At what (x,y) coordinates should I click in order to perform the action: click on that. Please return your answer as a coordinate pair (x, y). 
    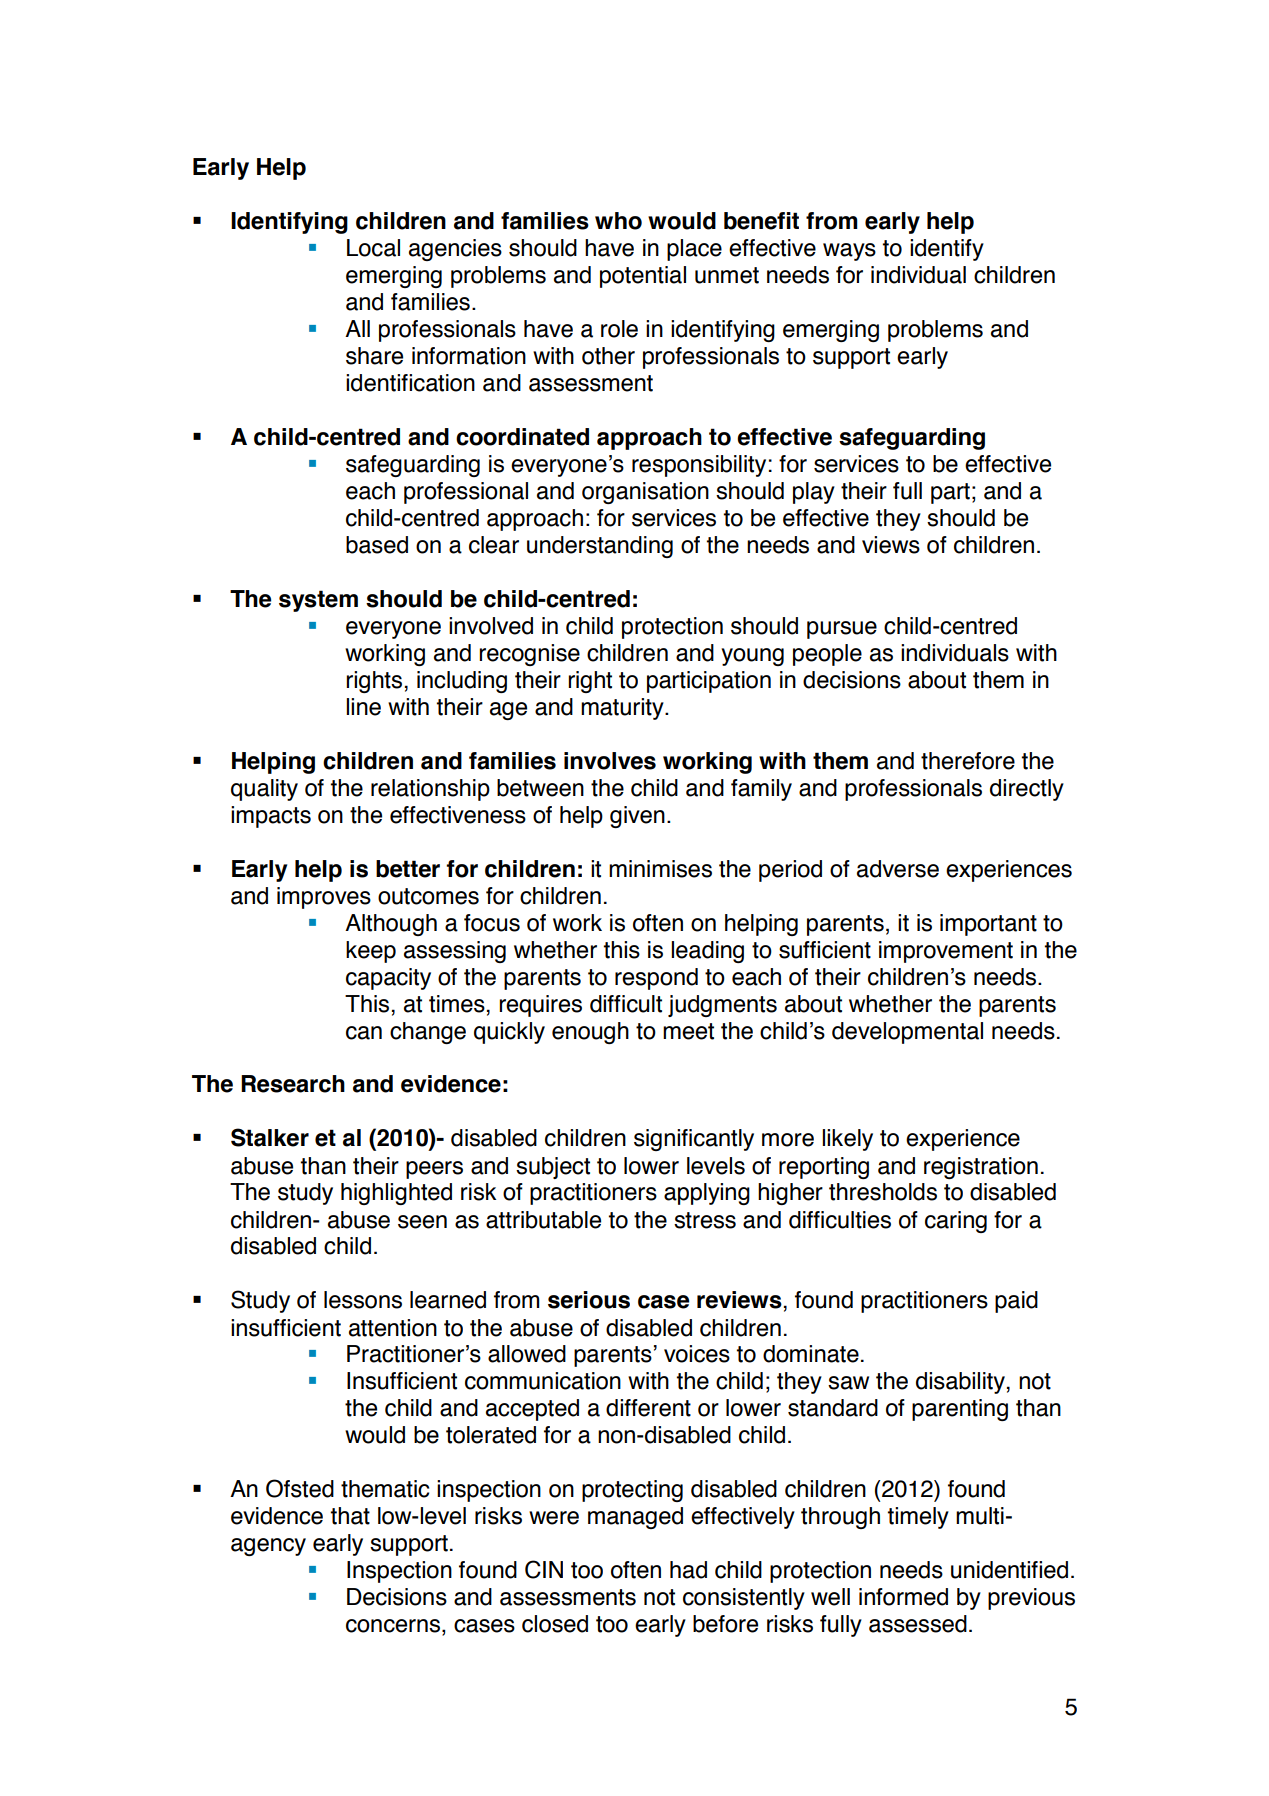
    Looking at the image, I should click on (350, 1516).
